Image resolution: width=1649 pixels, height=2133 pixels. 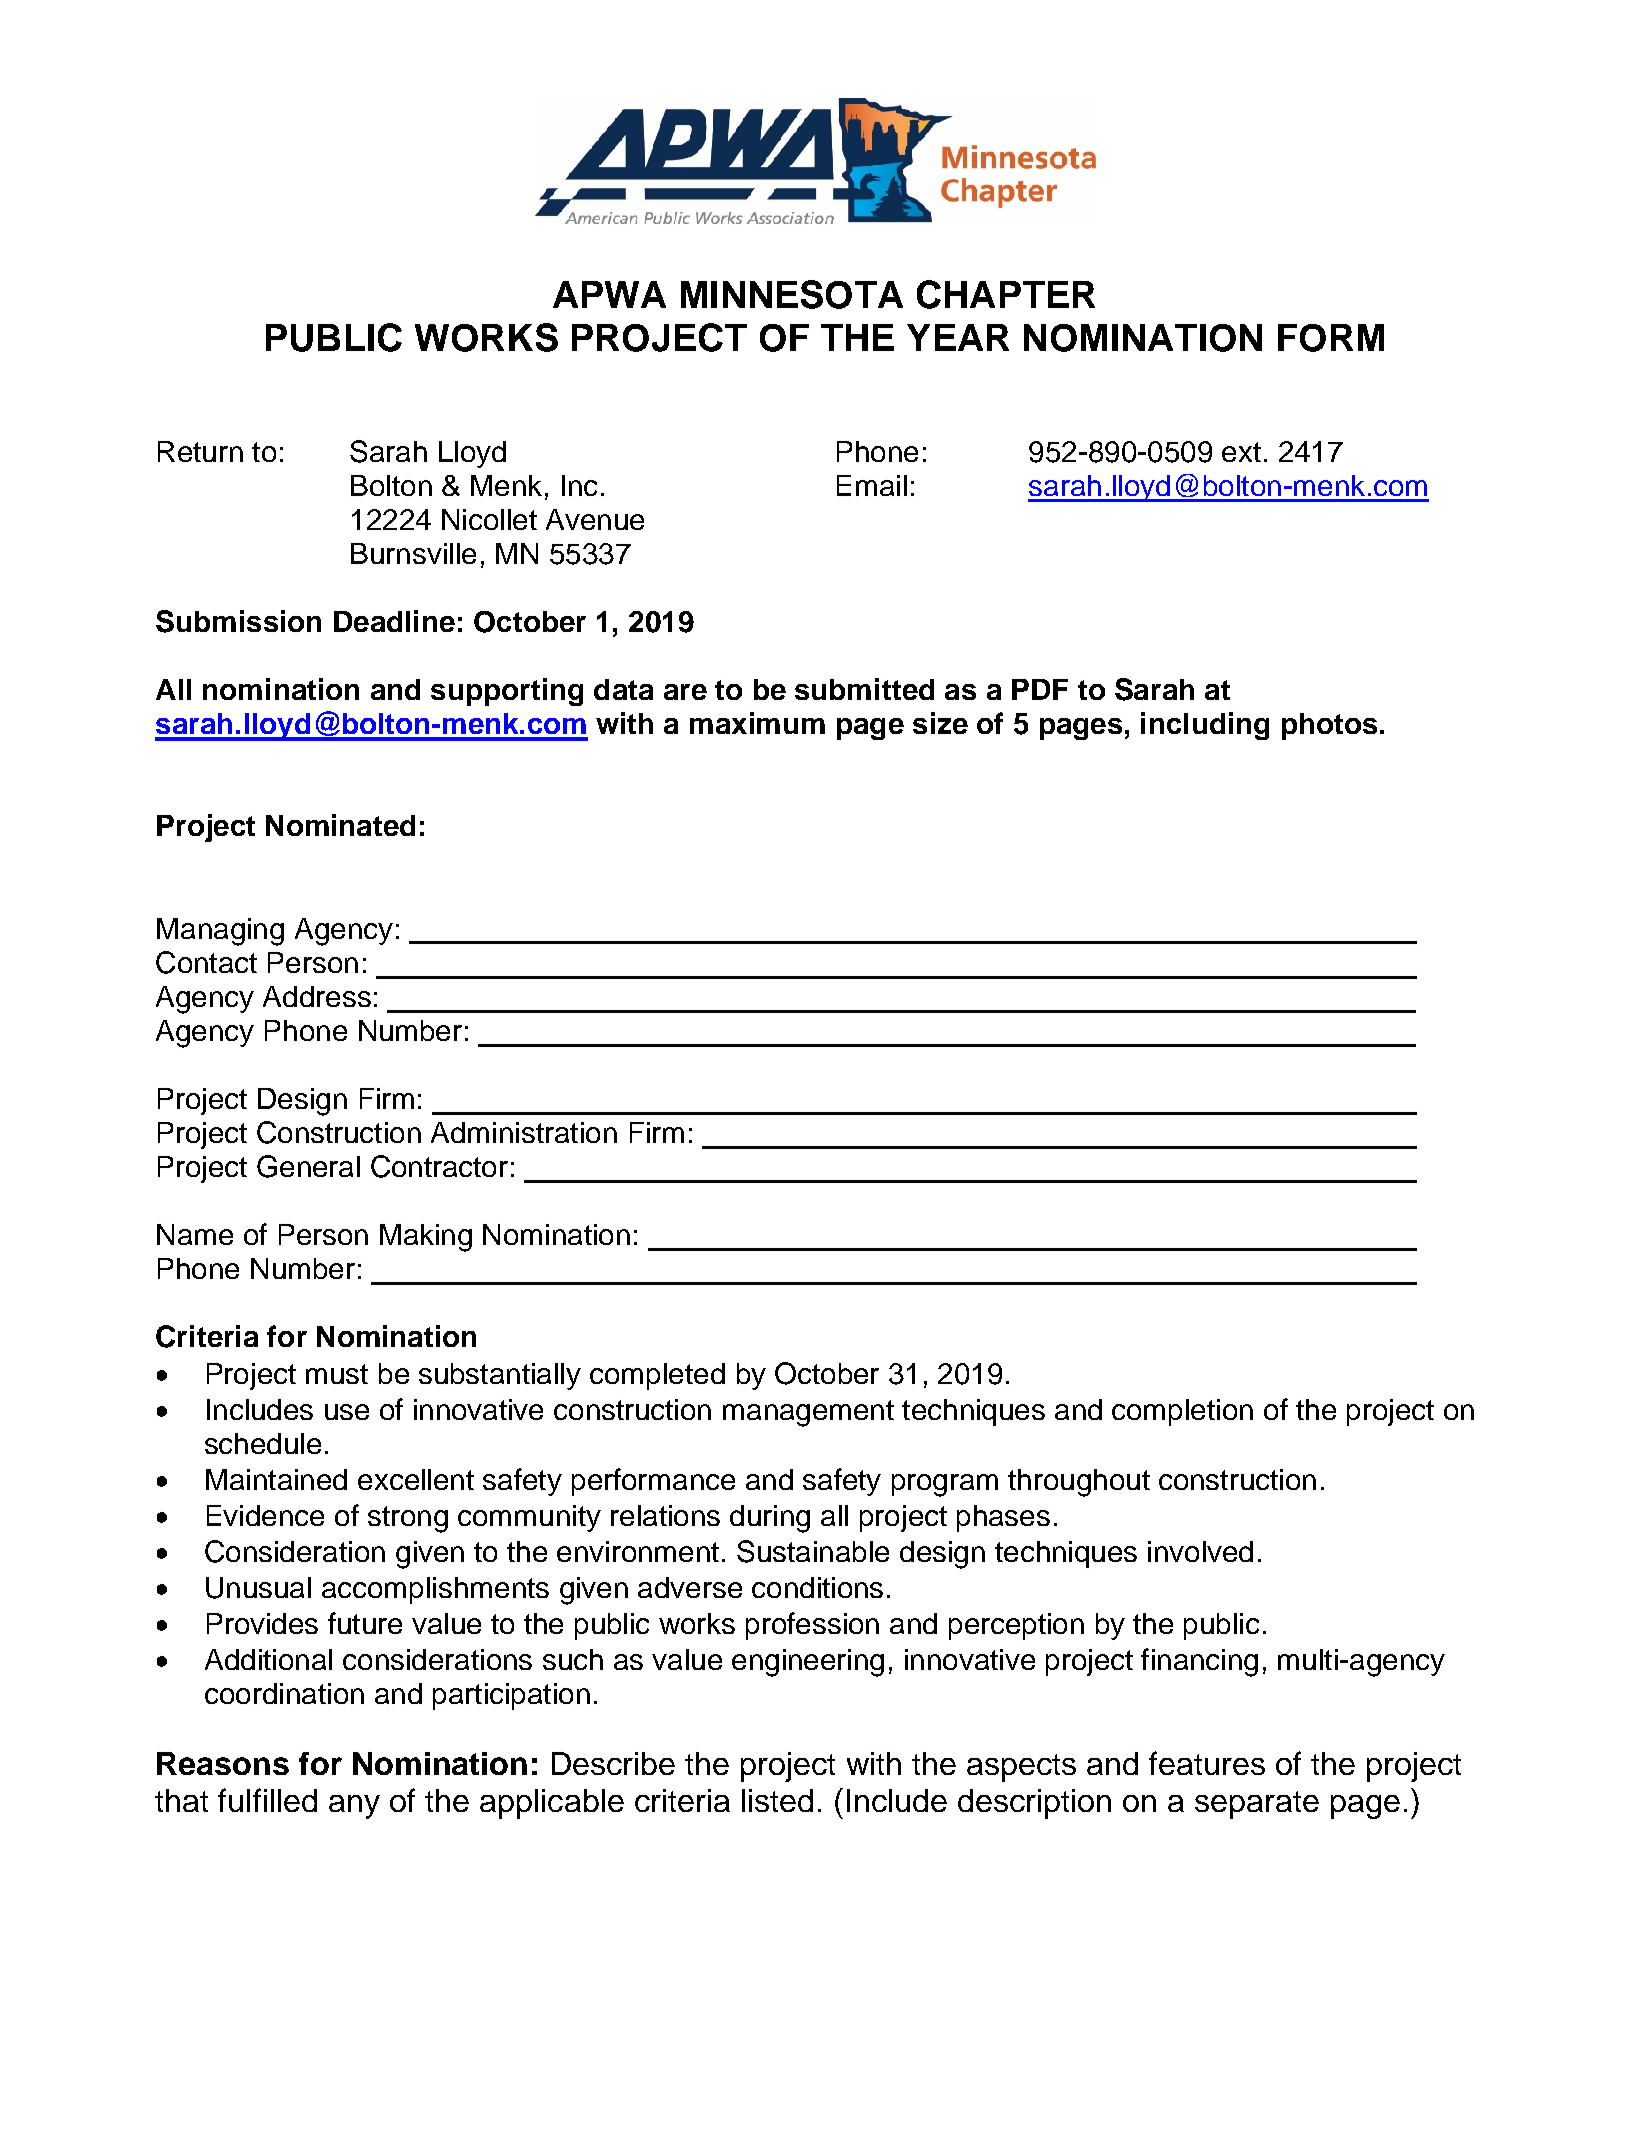 I want to click on Nominated, so click(x=340, y=825).
